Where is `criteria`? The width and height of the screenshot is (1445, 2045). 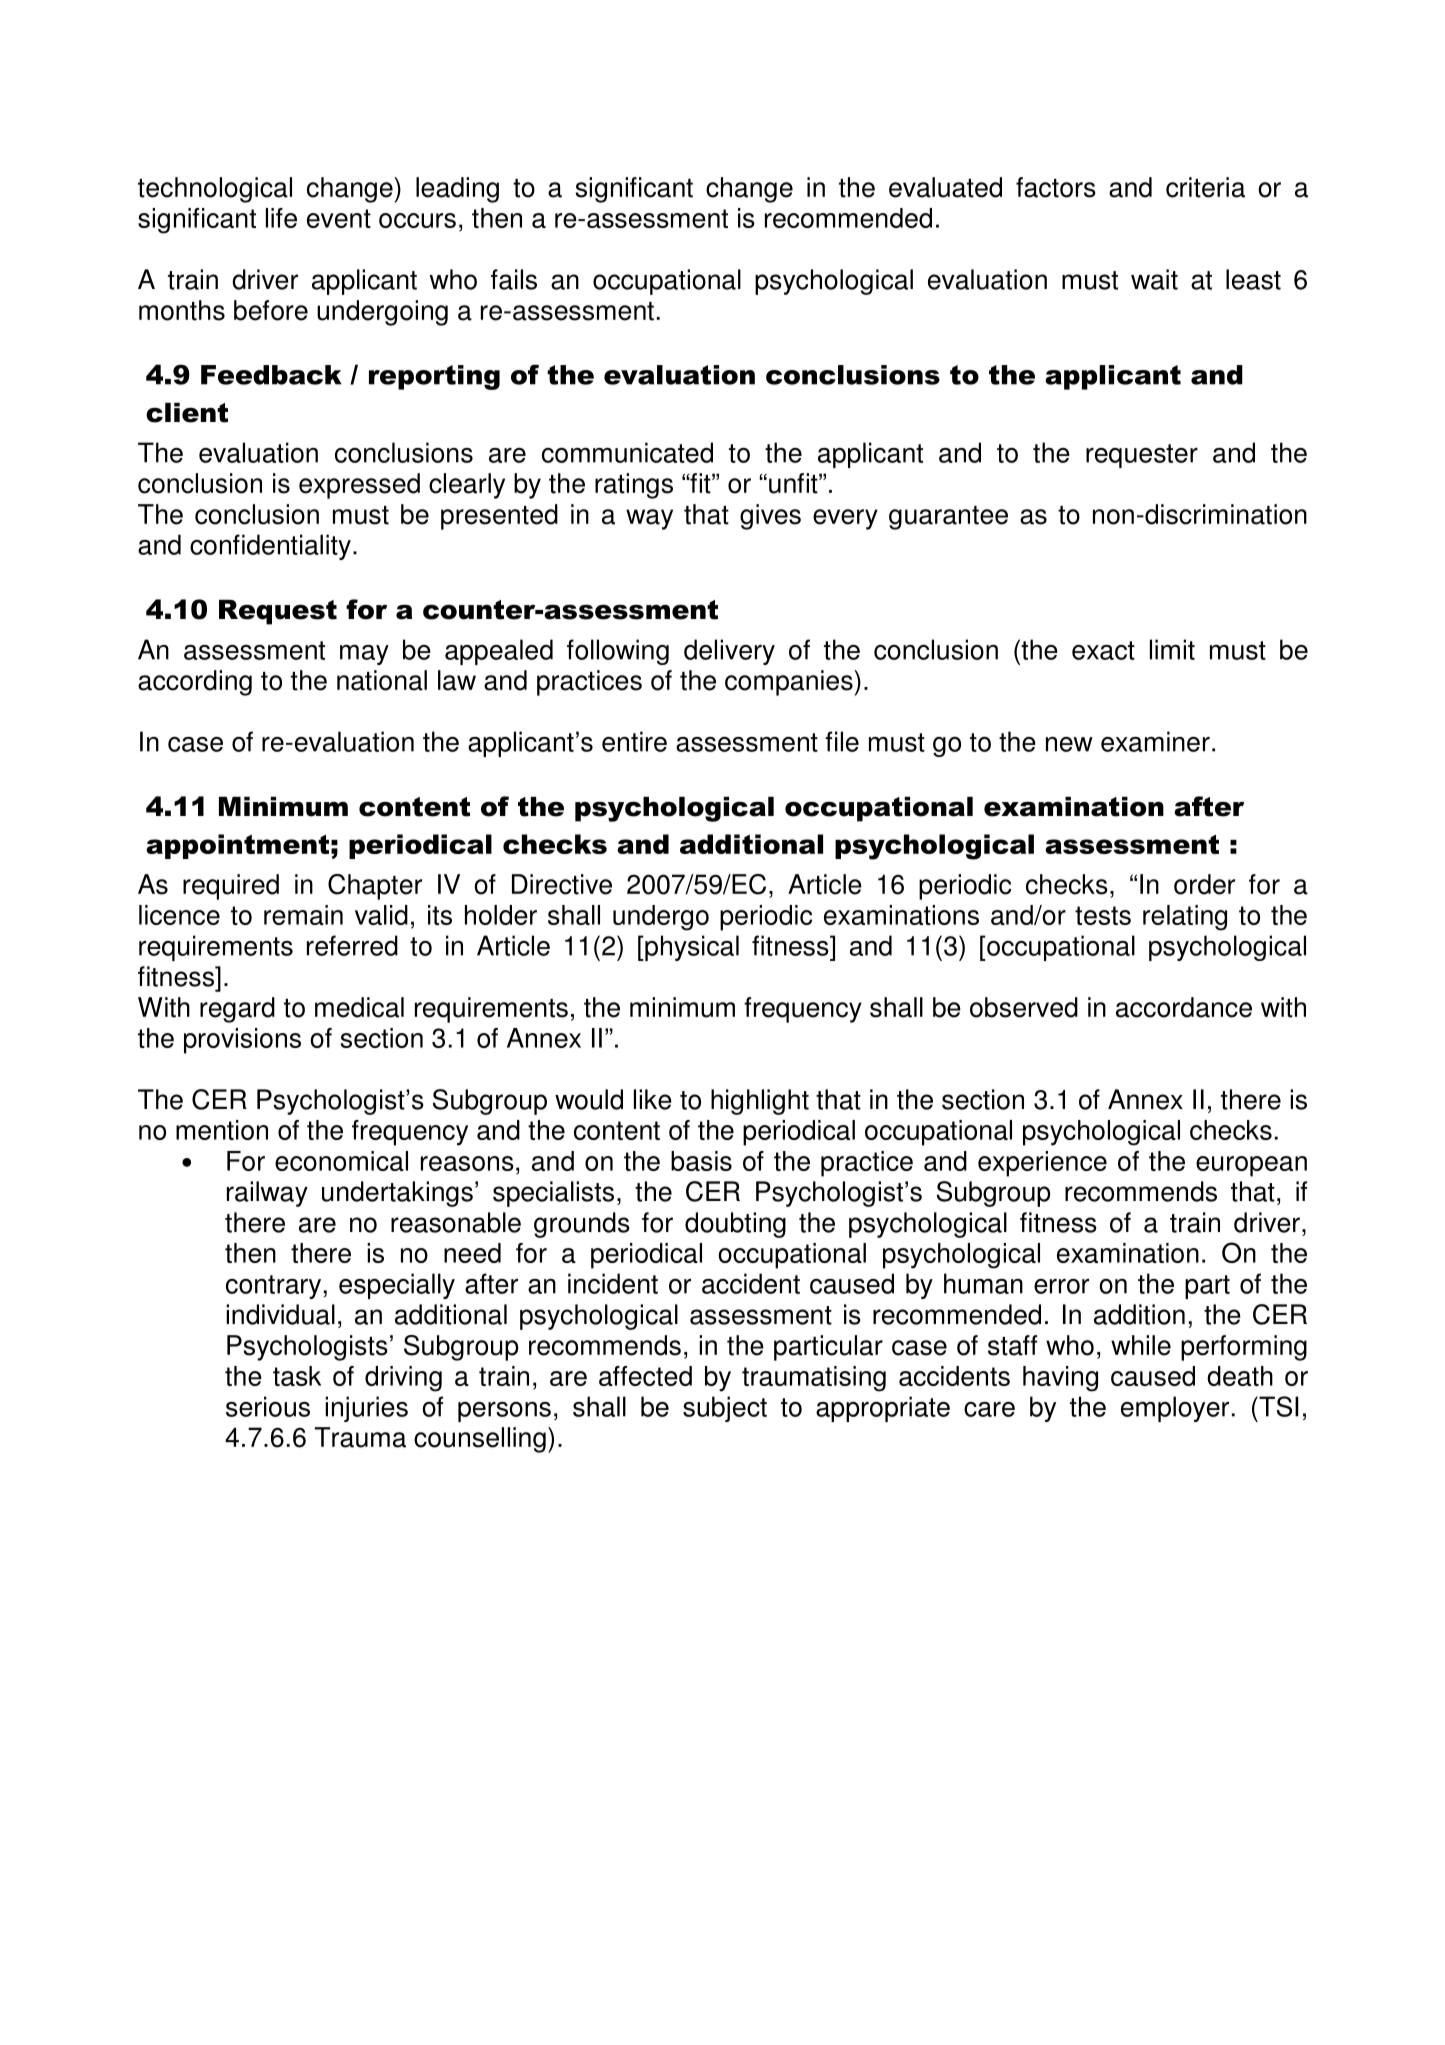
criteria is located at coordinates (1205, 187).
